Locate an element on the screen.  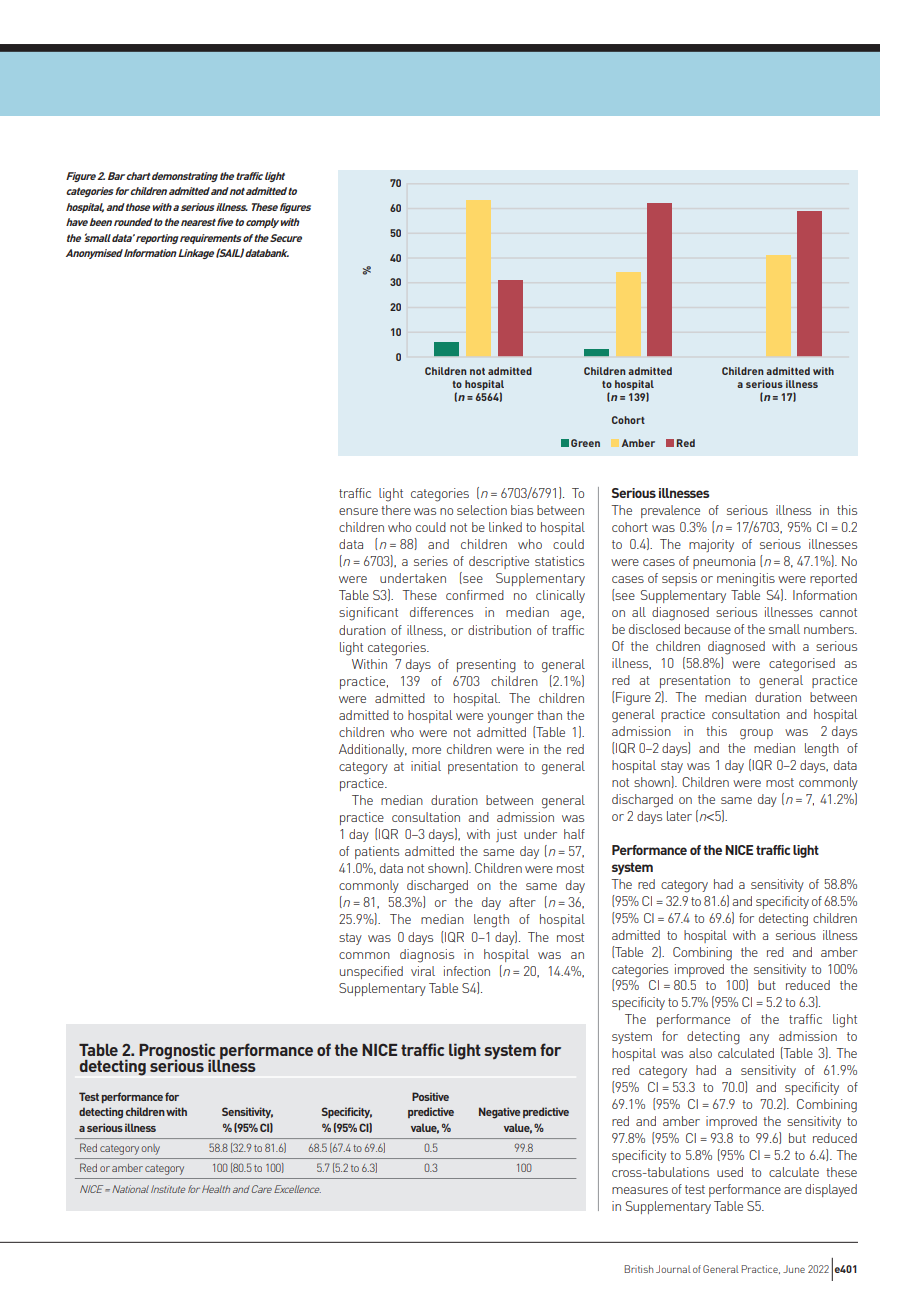
patients is located at coordinates (377, 852).
